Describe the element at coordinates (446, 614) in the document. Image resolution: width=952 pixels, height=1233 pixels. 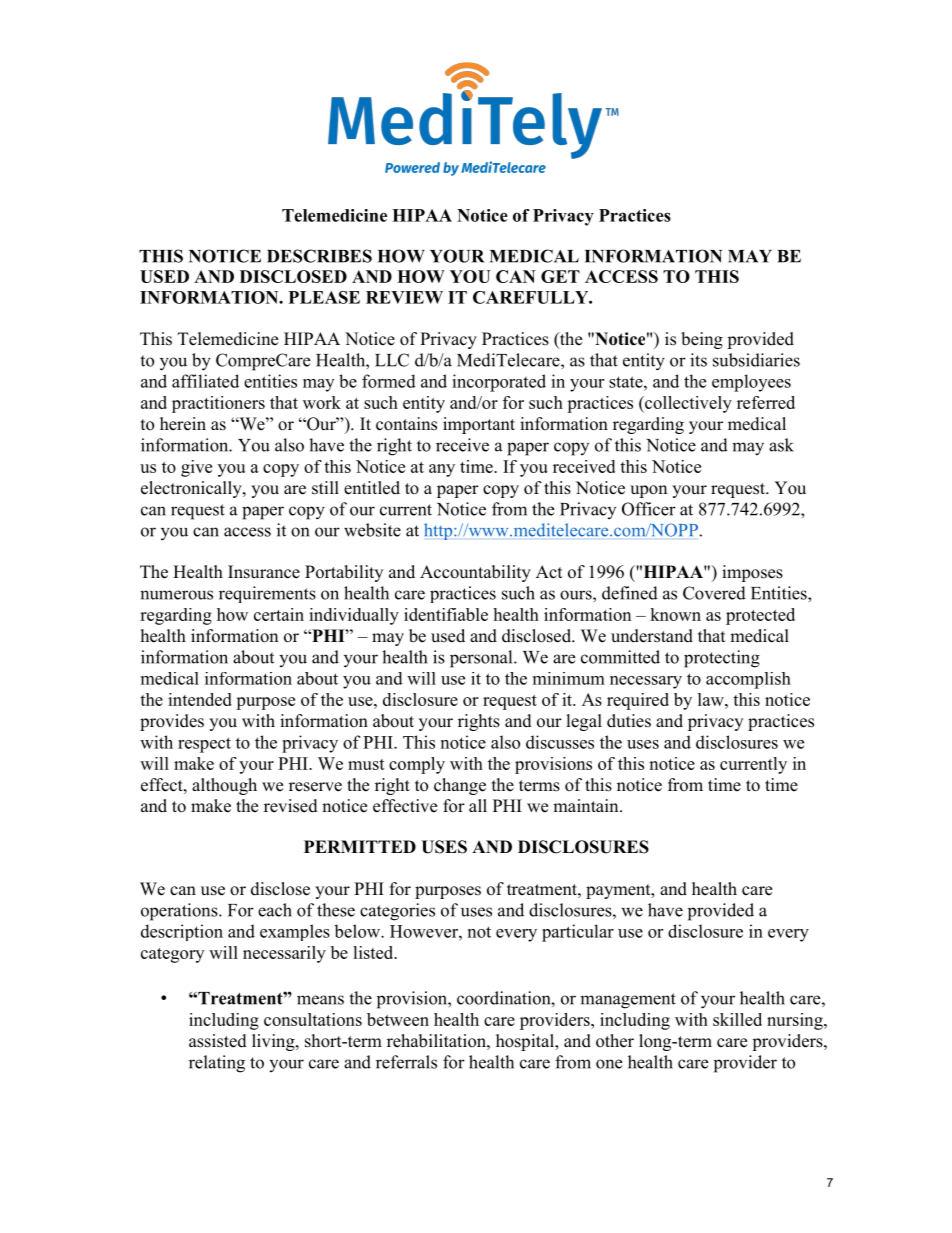
I see `identifiable` at that location.
